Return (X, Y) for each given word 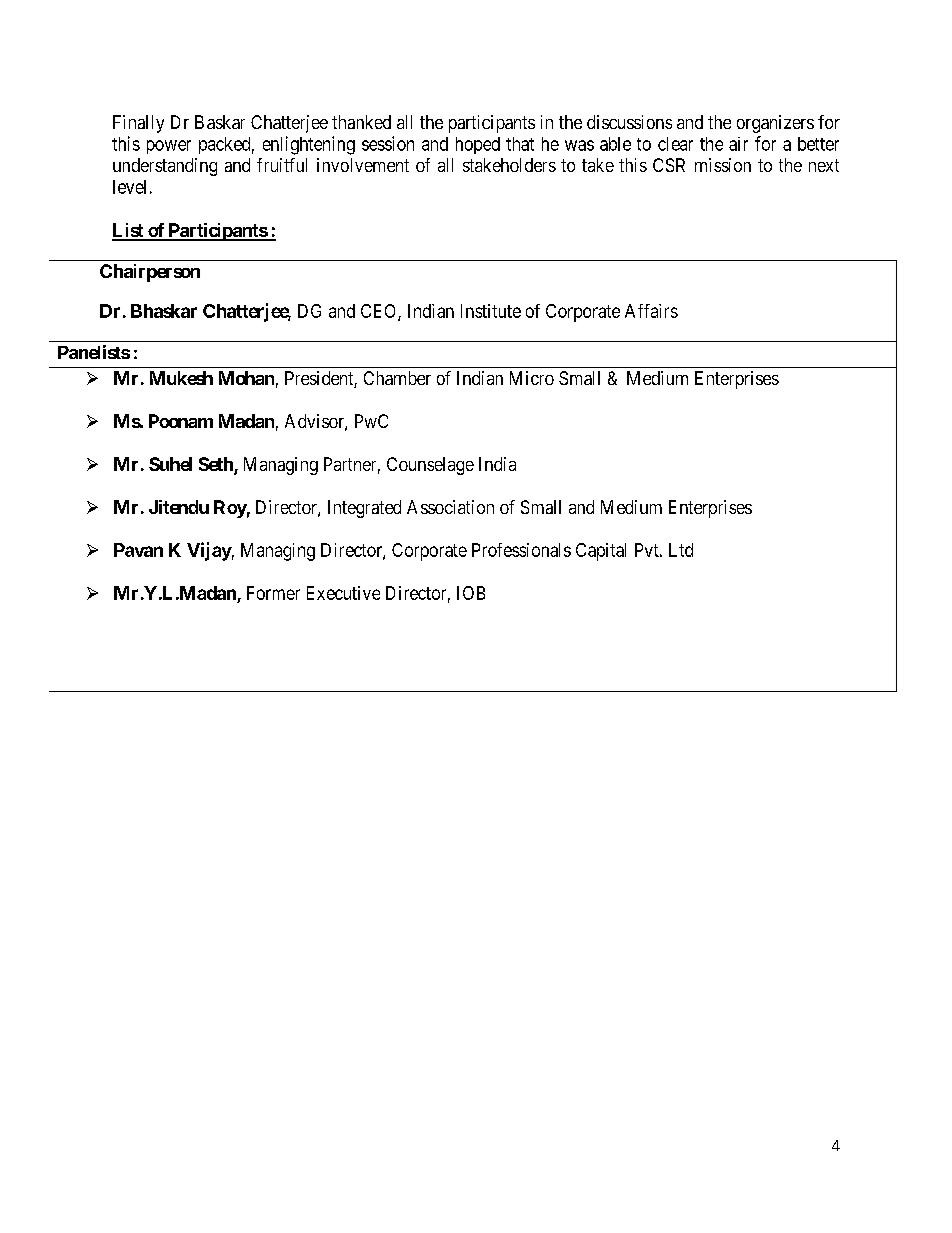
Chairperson (150, 273)
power (169, 147)
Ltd (681, 550)
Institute (491, 311)
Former (273, 593)
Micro (532, 378)
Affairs (651, 311)
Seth (217, 465)
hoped (478, 145)
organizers (775, 124)
